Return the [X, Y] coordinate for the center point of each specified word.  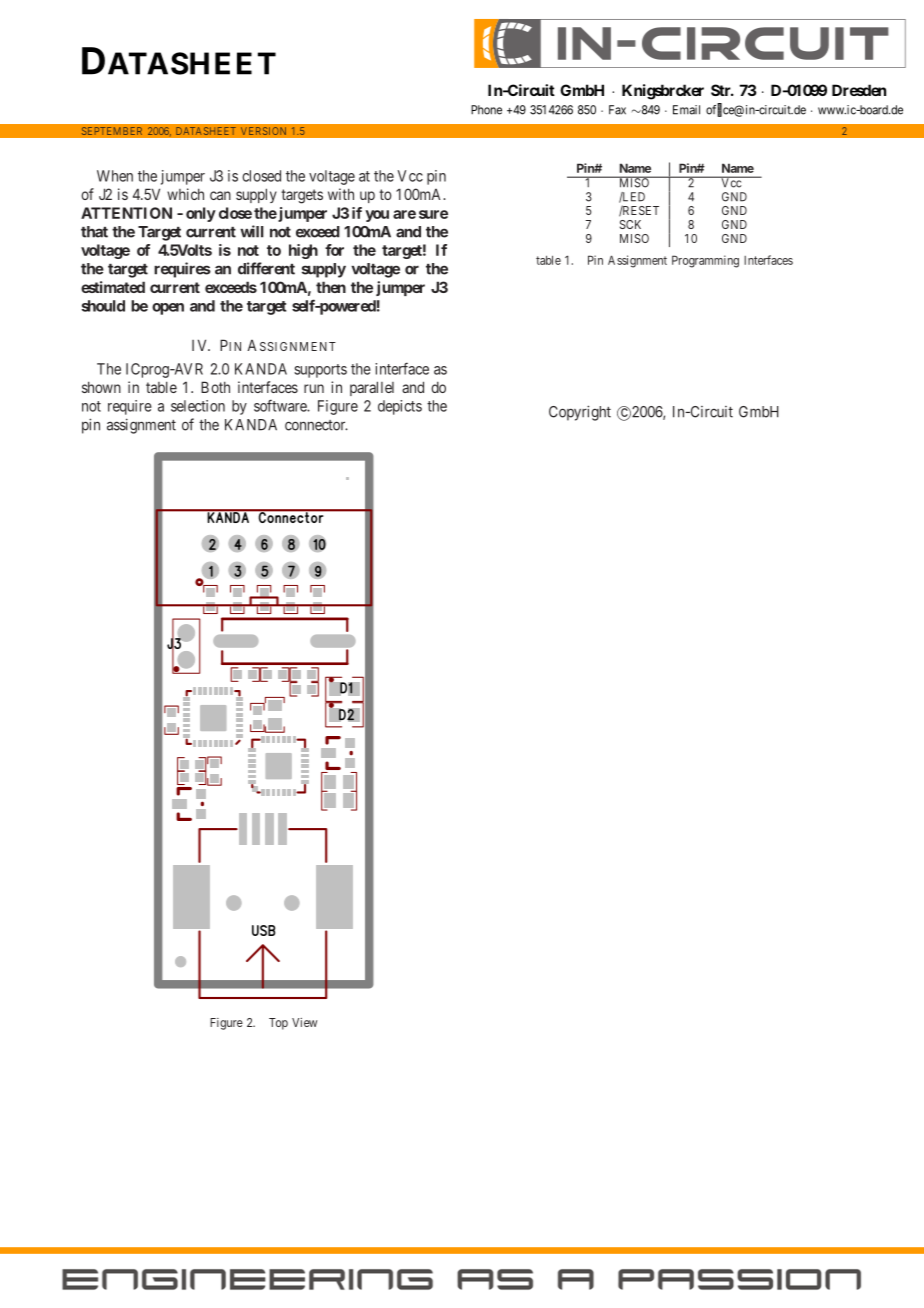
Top [278, 1024]
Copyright [580, 413]
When [115, 176]
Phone [486, 110]
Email [686, 110]
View [304, 1022]
